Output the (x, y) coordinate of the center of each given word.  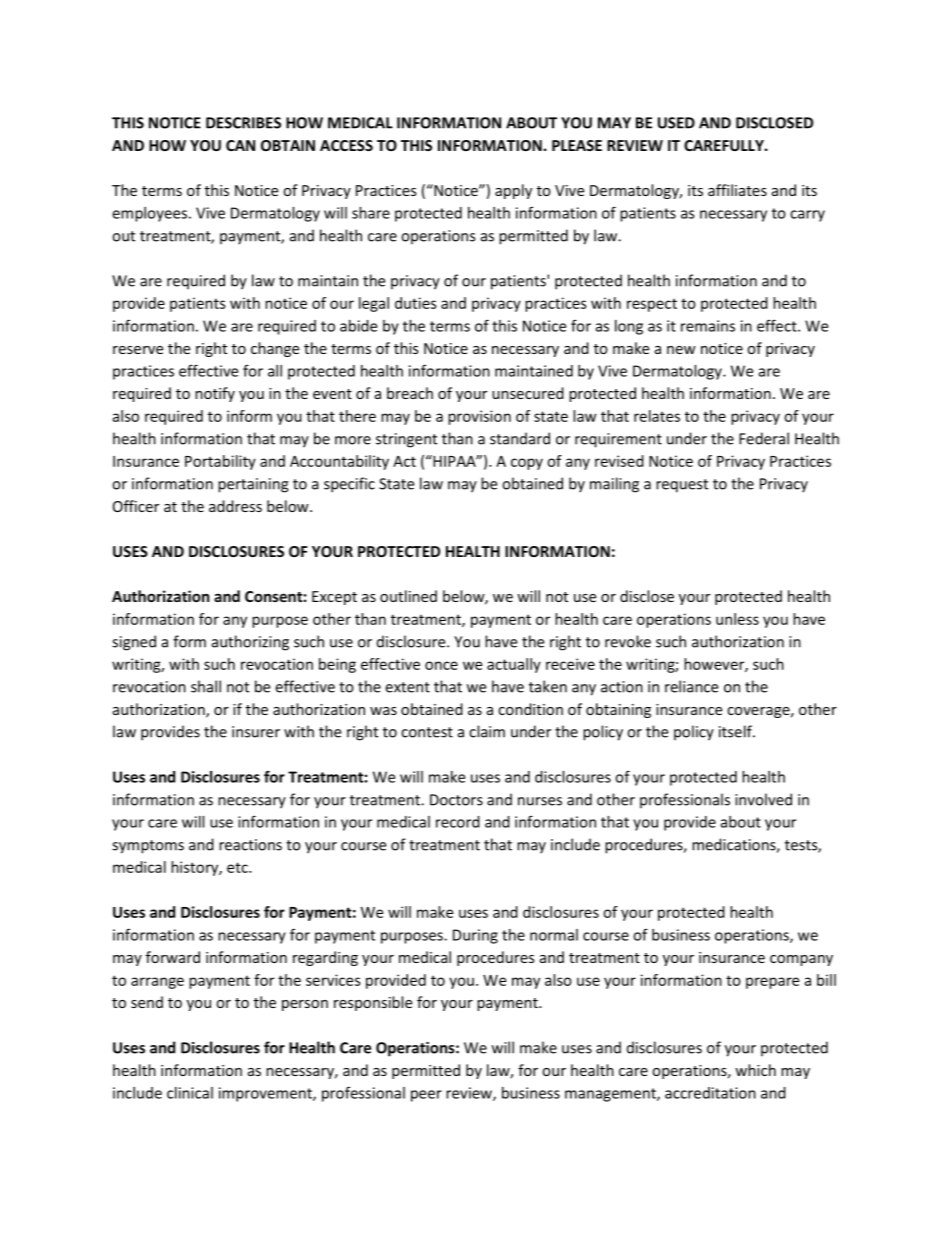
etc (238, 867)
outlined (408, 596)
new (681, 350)
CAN (240, 145)
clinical (190, 1093)
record (458, 822)
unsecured (528, 393)
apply (513, 191)
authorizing (250, 643)
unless (737, 619)
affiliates (737, 190)
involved (763, 799)
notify (215, 394)
